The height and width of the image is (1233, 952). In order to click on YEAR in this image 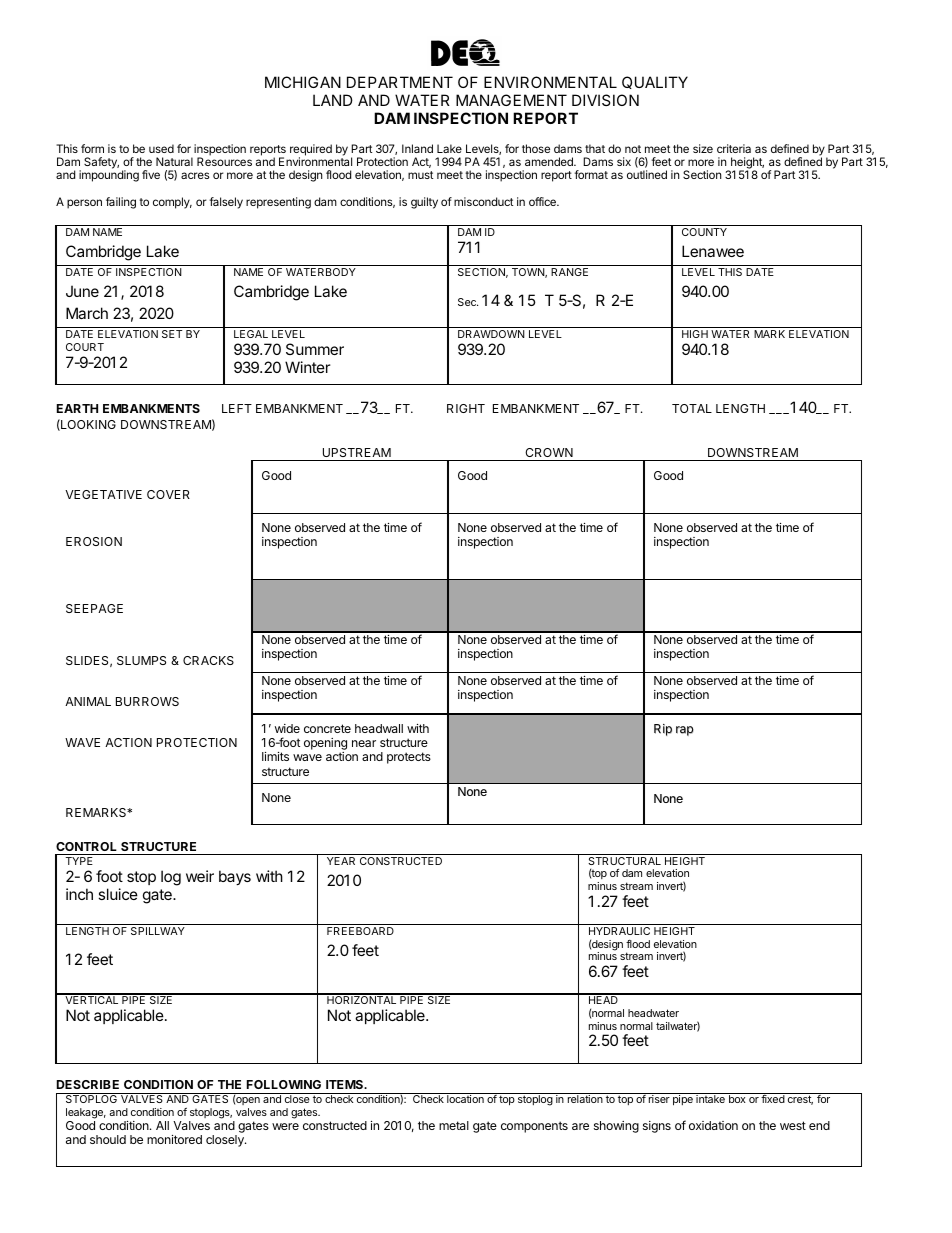, I will do `click(341, 861)`.
